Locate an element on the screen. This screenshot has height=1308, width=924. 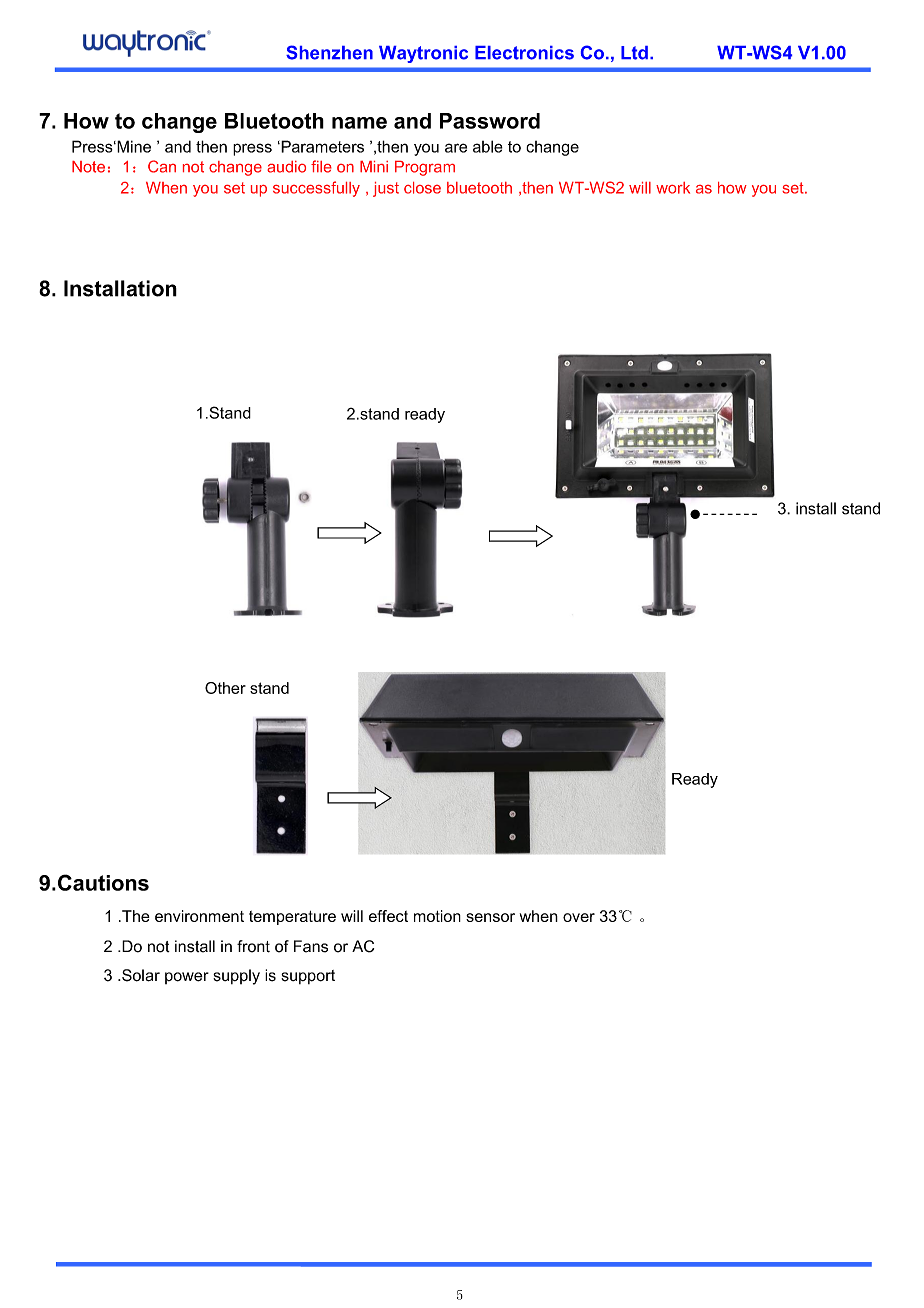
name is located at coordinates (359, 123).
